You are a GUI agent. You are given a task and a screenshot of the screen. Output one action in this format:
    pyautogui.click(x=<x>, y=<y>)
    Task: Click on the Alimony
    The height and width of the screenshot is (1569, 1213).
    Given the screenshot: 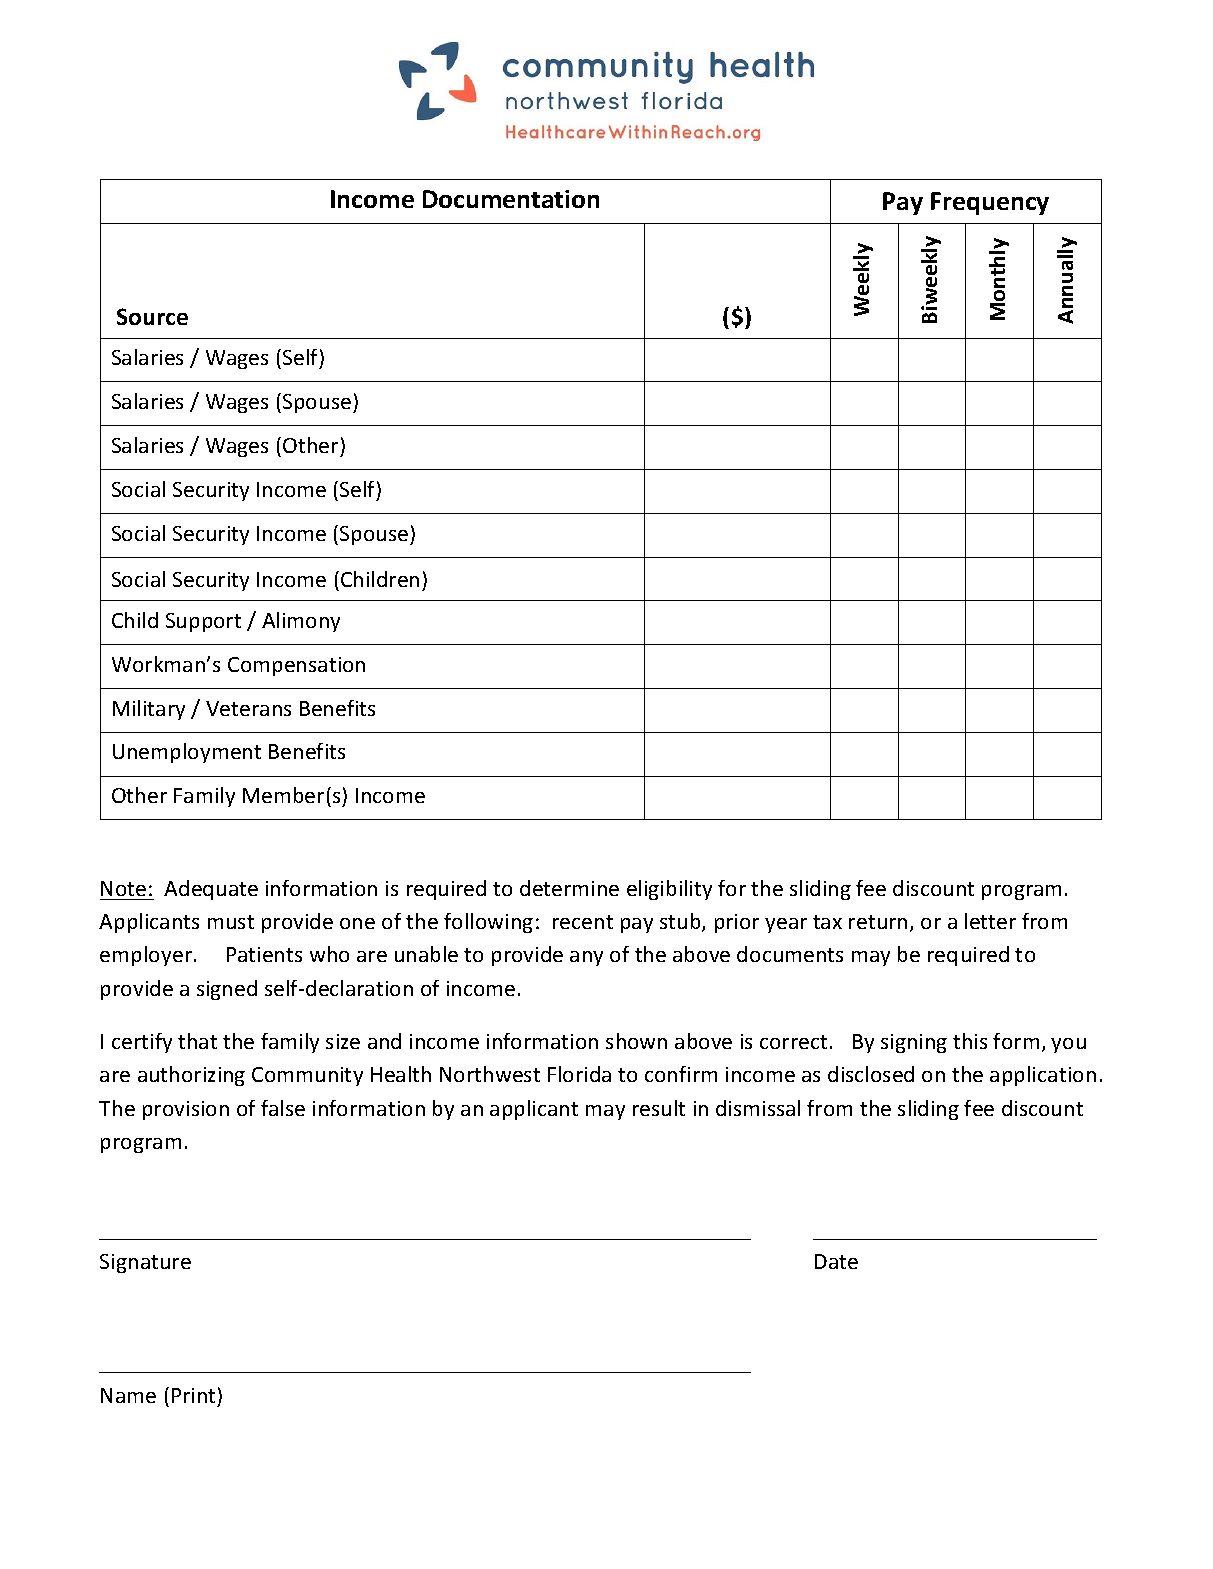 What is the action you would take?
    pyautogui.click(x=301, y=622)
